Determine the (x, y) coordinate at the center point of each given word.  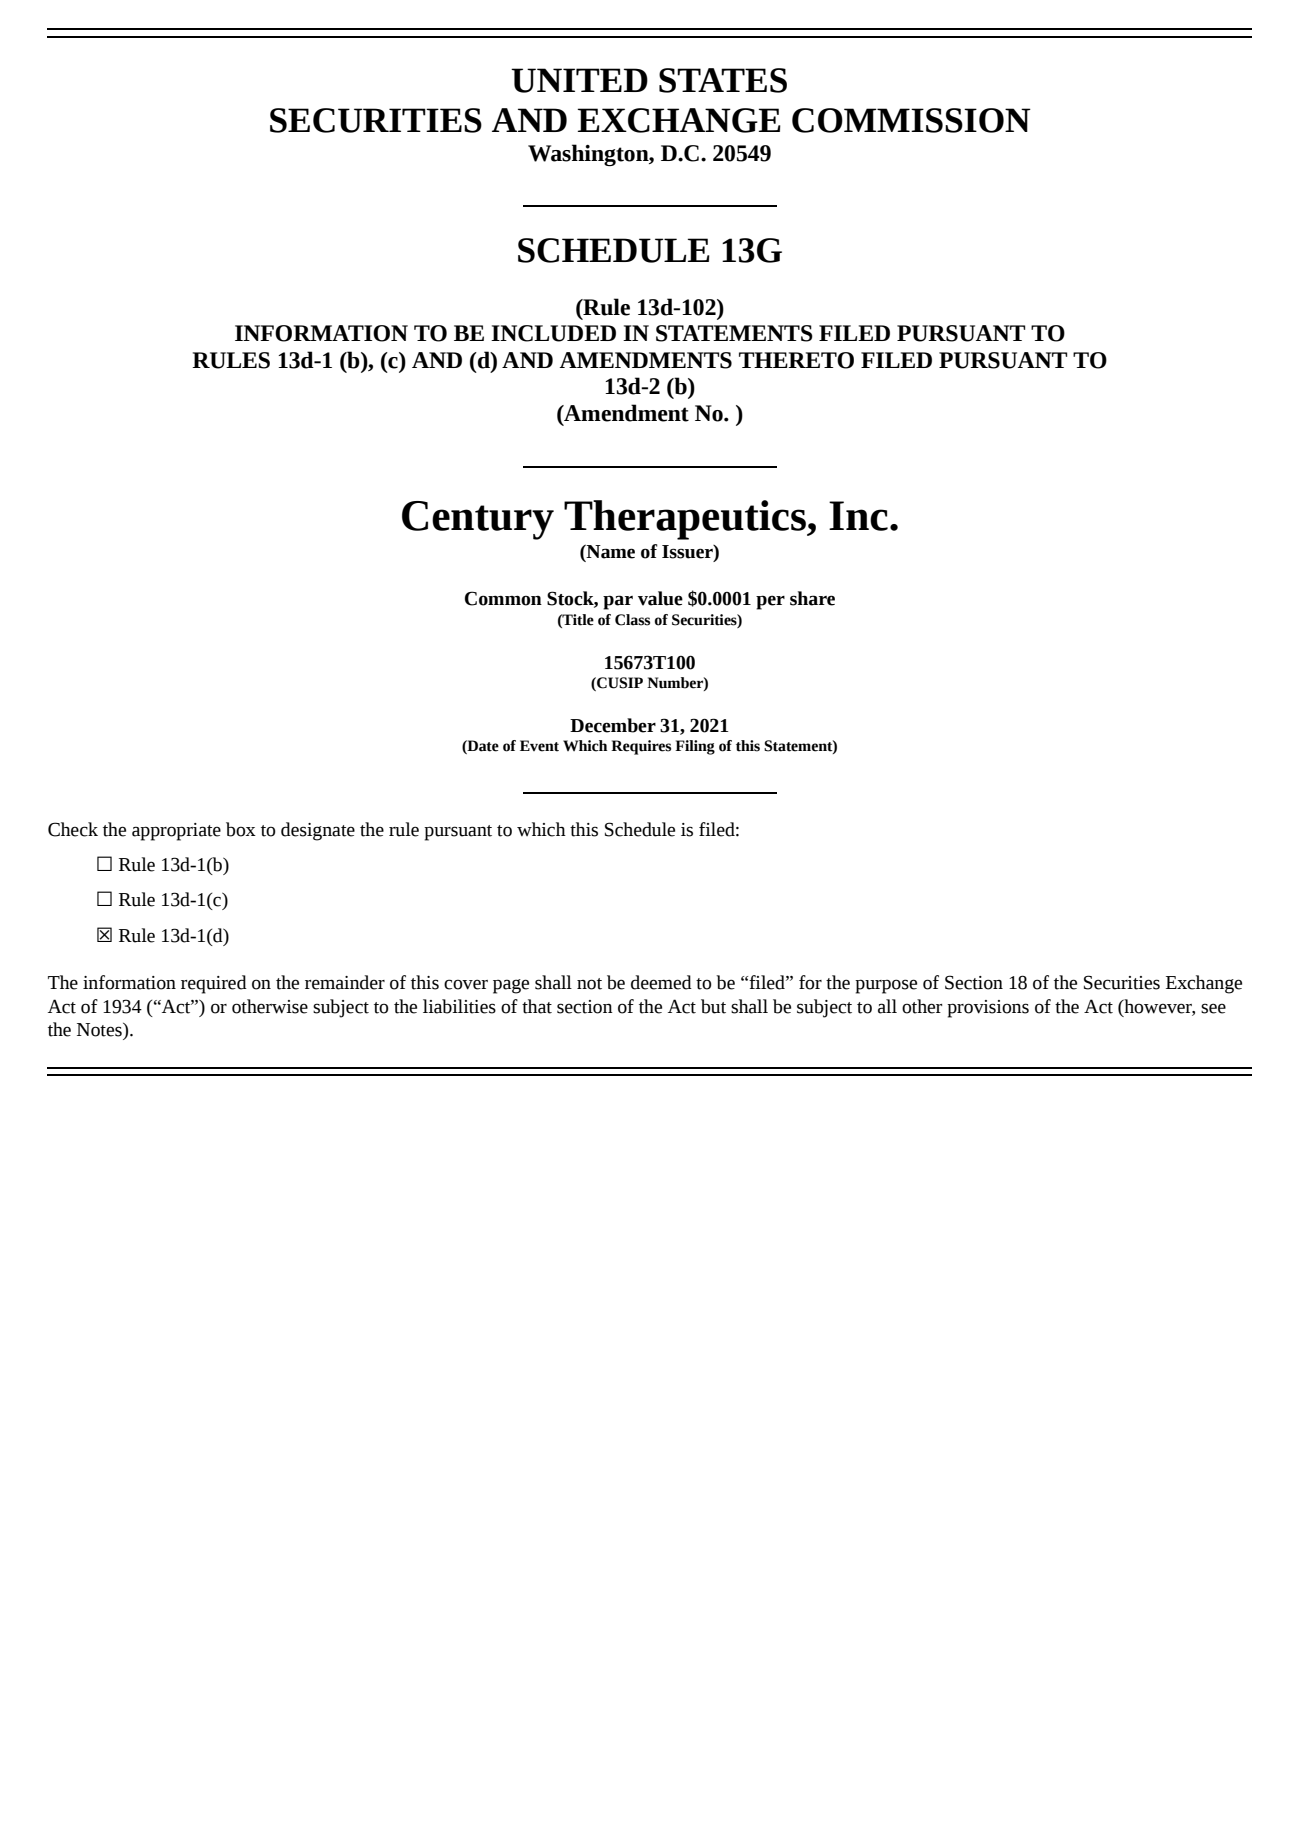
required (214, 984)
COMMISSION (911, 120)
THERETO (796, 360)
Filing (695, 747)
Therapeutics (686, 520)
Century (478, 520)
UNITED (579, 80)
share (812, 598)
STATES (723, 80)
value (660, 598)
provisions (988, 1009)
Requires (641, 747)
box (241, 829)
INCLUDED (553, 333)
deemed (661, 982)
